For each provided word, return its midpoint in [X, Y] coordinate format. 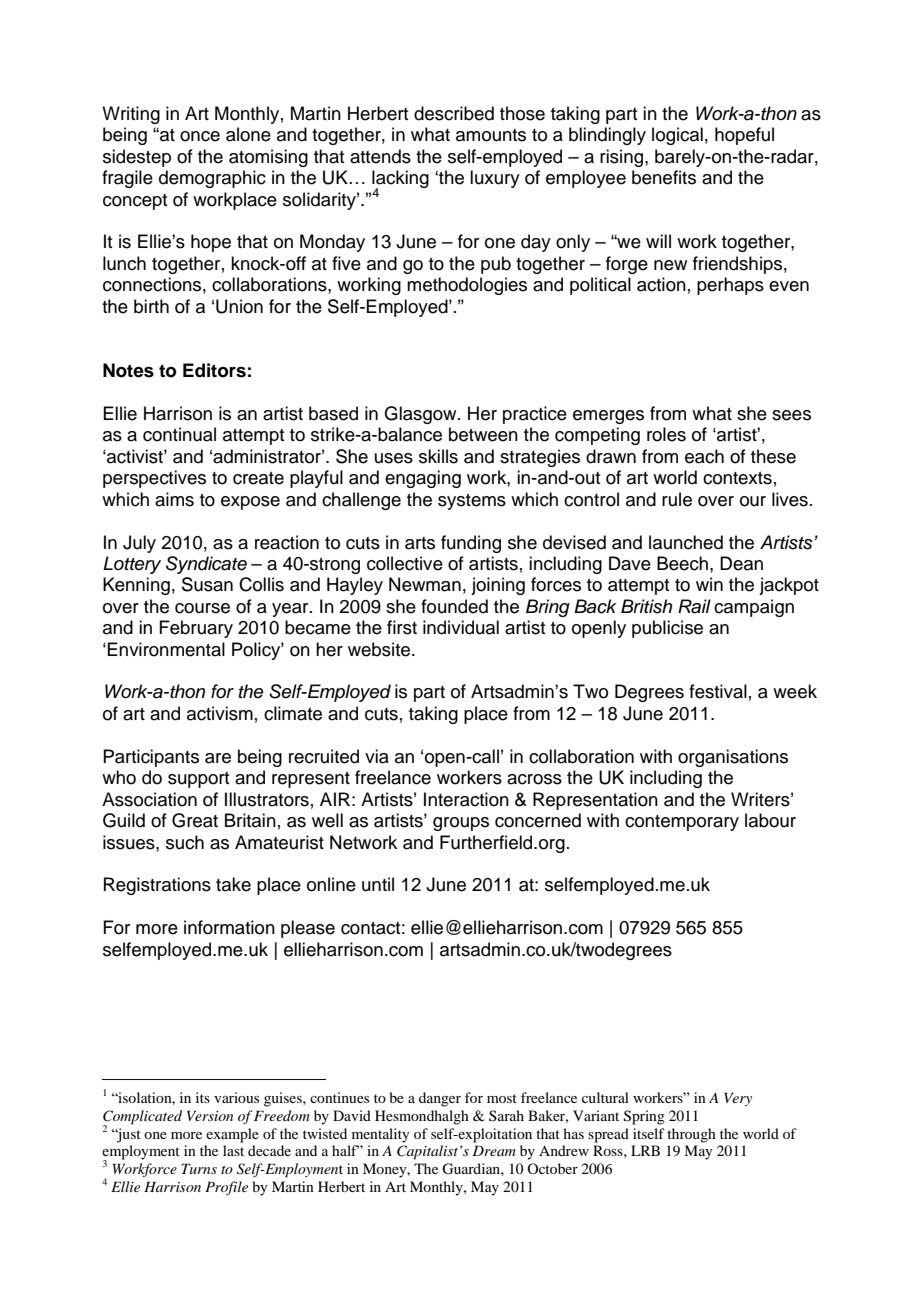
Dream [494, 1150]
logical [677, 136]
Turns [199, 1168]
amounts [491, 135]
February [196, 629]
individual [461, 627]
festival [718, 691]
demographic [212, 179]
